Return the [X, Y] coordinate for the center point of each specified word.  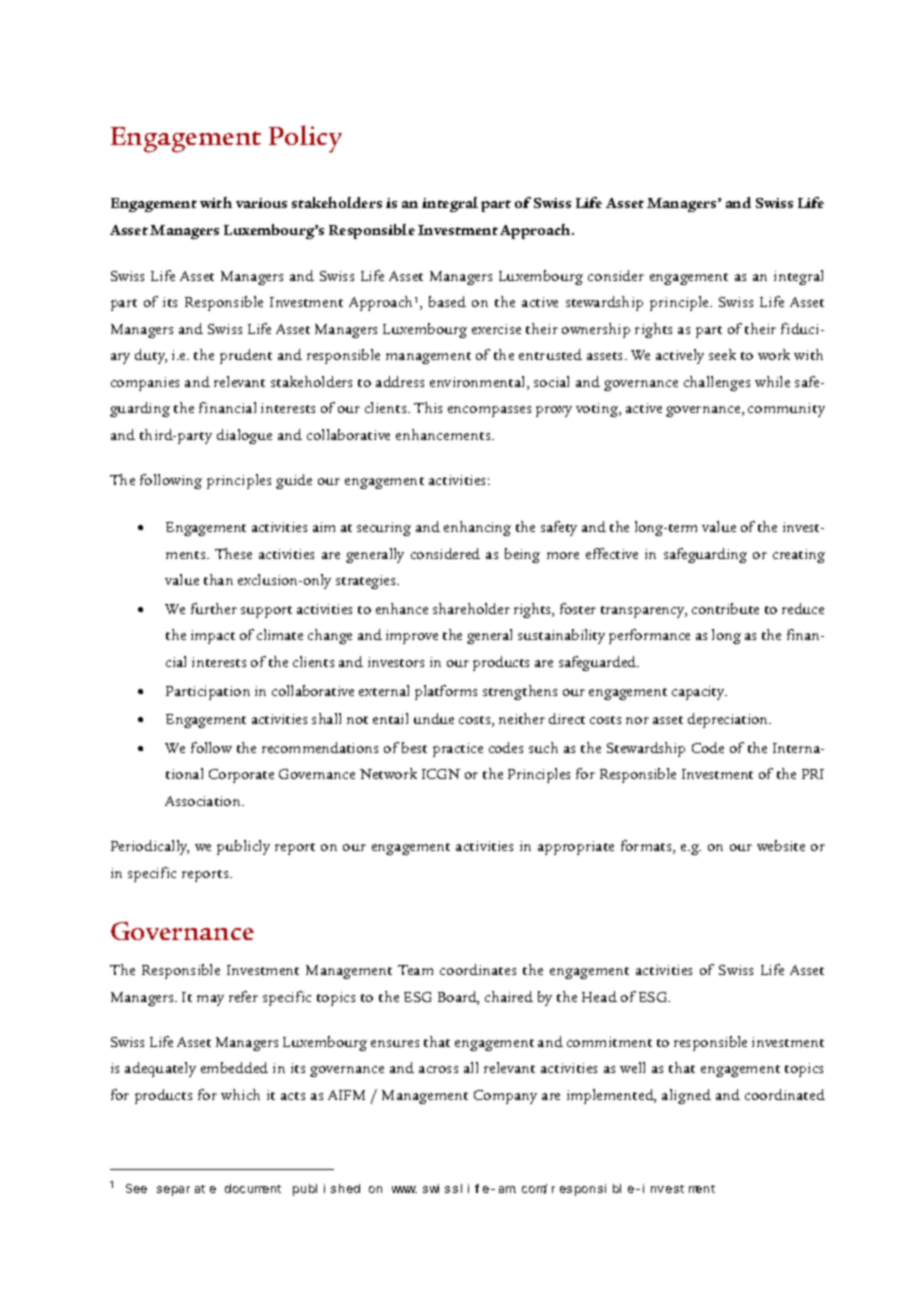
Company [505, 1097]
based [447, 301]
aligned [686, 1096]
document [253, 1188]
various [261, 203]
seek [722, 354]
